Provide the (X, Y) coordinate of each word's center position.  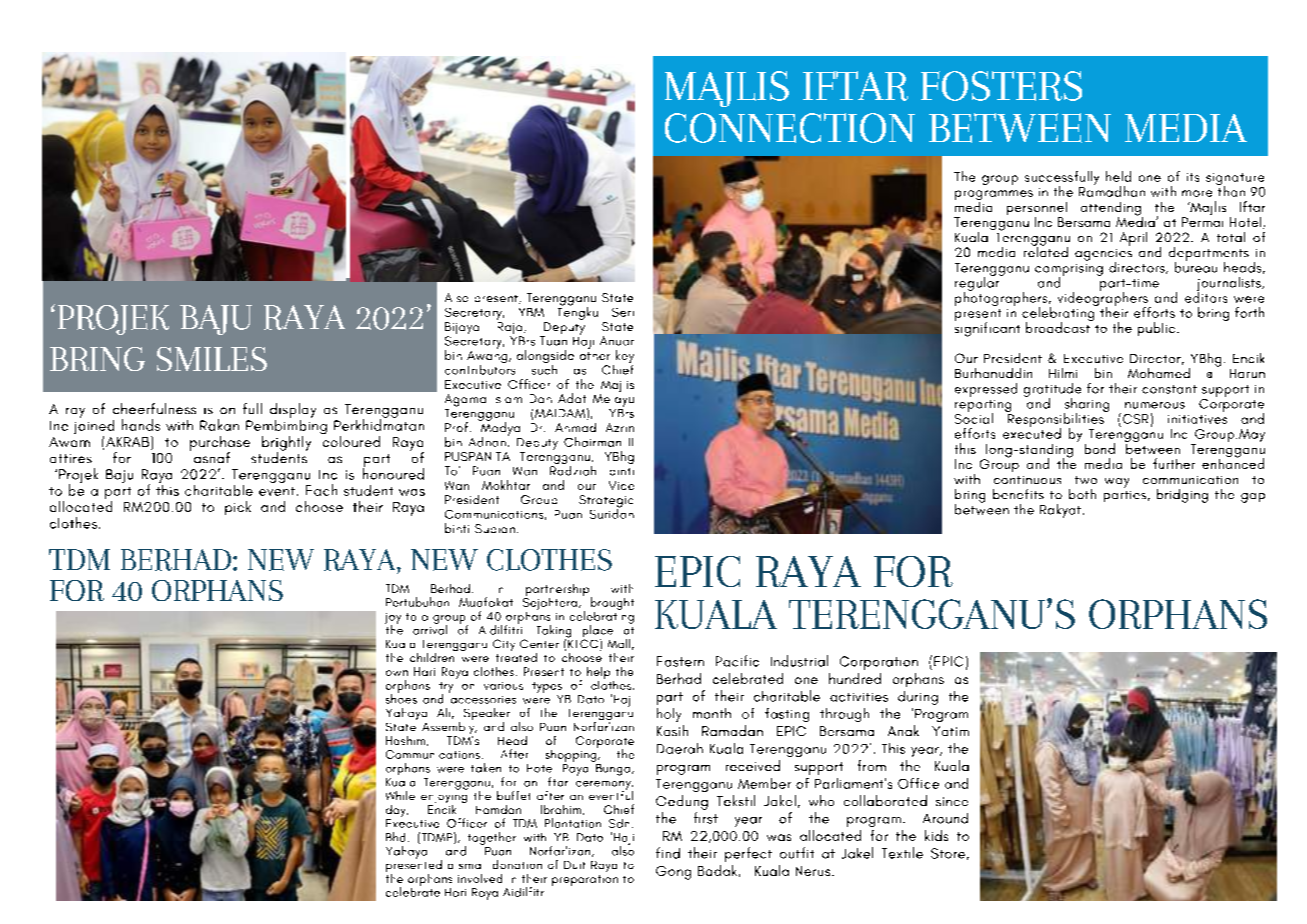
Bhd (395, 837)
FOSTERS (1001, 86)
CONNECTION (790, 128)
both (1082, 494)
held (1118, 176)
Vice (621, 485)
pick (238, 508)
